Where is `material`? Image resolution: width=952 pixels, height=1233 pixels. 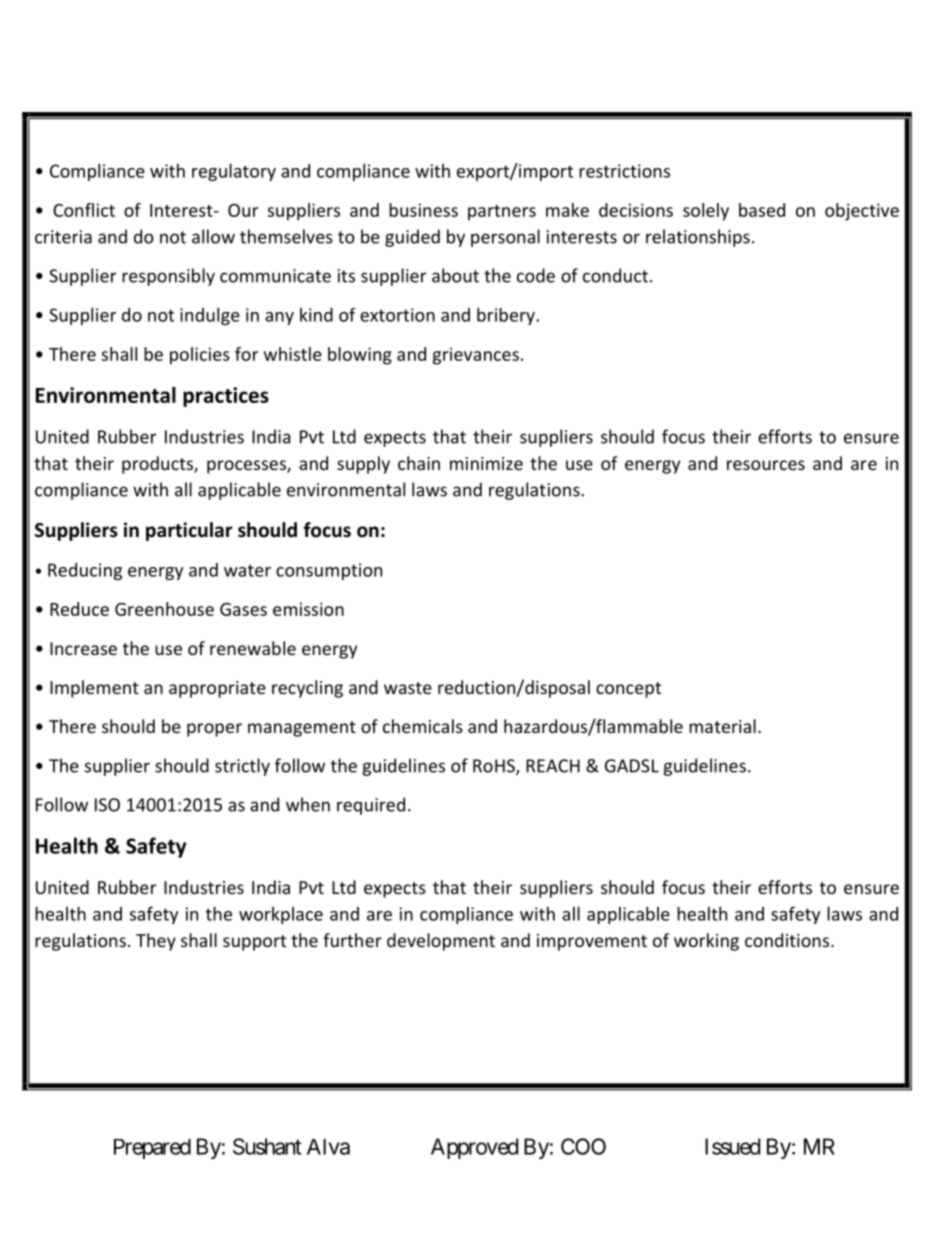
material is located at coordinates (722, 726).
